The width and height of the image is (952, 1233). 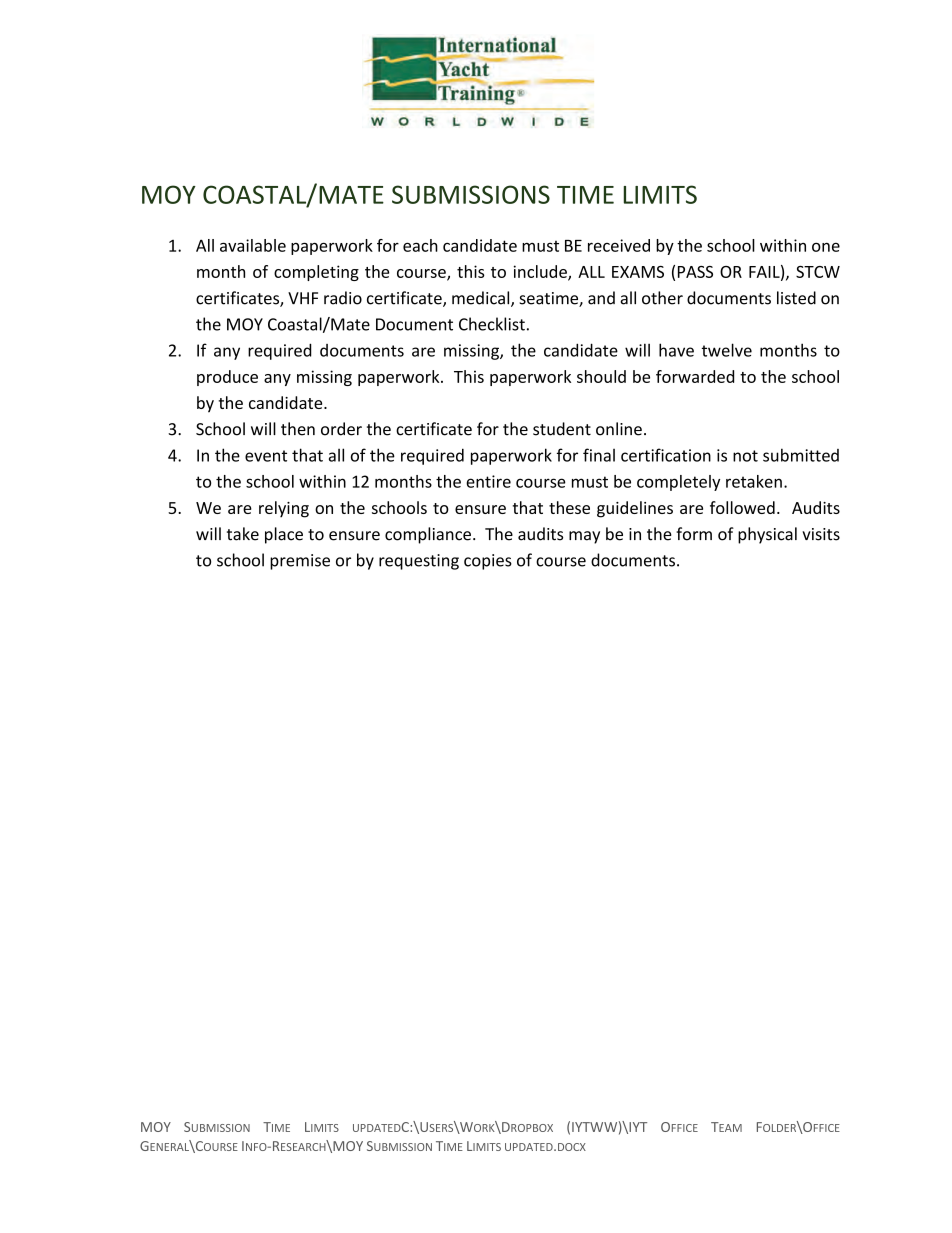 I want to click on include, so click(x=541, y=272).
